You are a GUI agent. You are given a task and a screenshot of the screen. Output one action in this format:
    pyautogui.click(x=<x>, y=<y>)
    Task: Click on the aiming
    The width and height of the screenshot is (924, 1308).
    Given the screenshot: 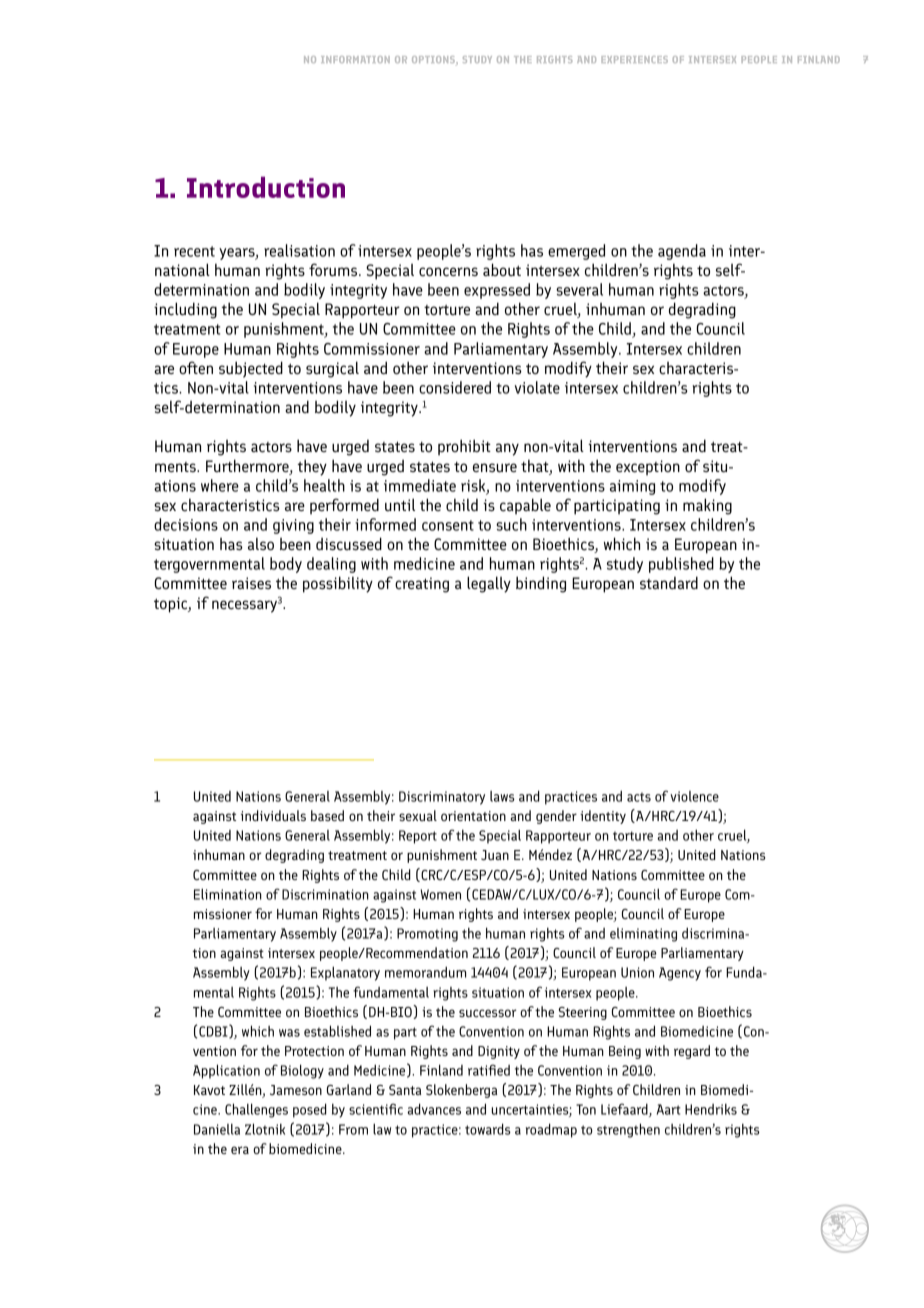 What is the action you would take?
    pyautogui.click(x=632, y=487)
